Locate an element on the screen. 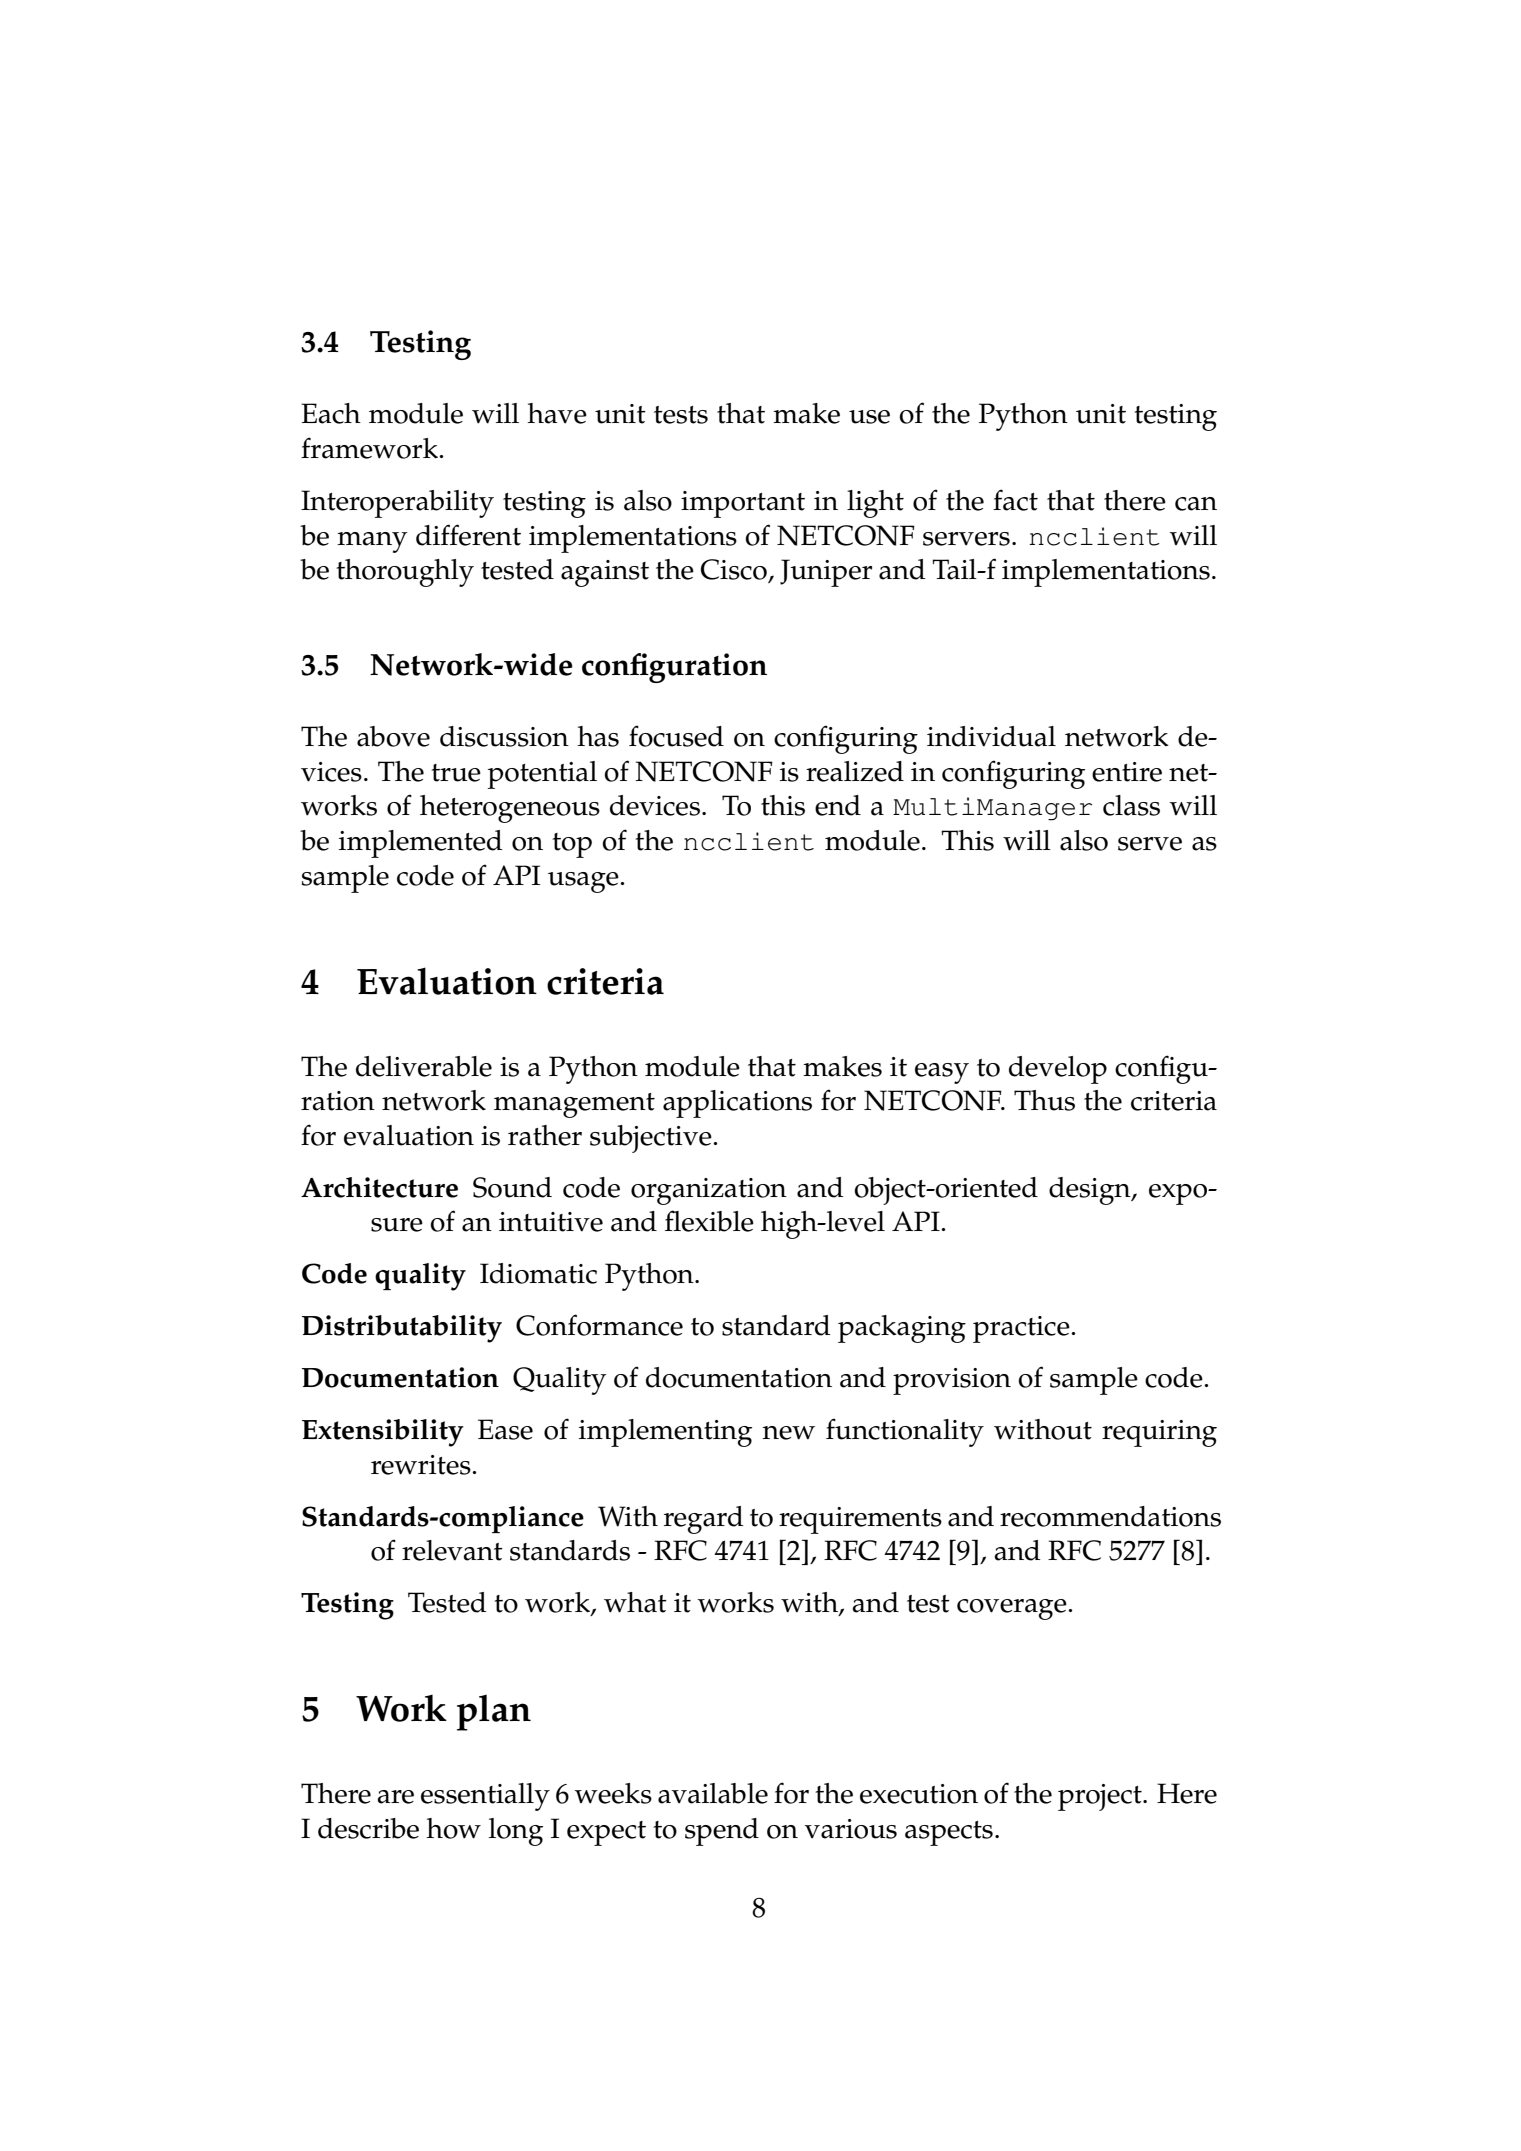  true is located at coordinates (456, 773).
